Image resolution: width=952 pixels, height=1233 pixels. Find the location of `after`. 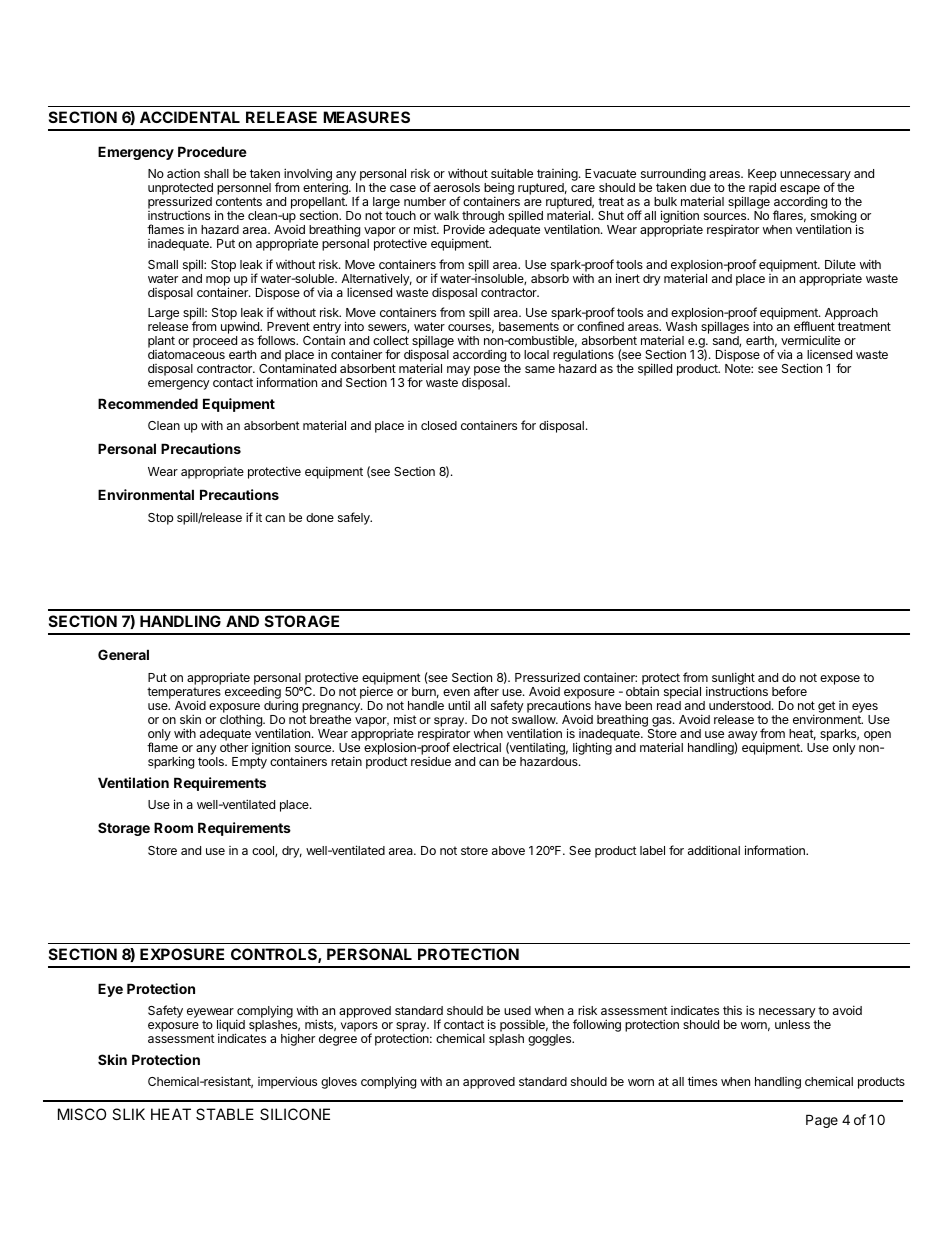

after is located at coordinates (486, 691).
